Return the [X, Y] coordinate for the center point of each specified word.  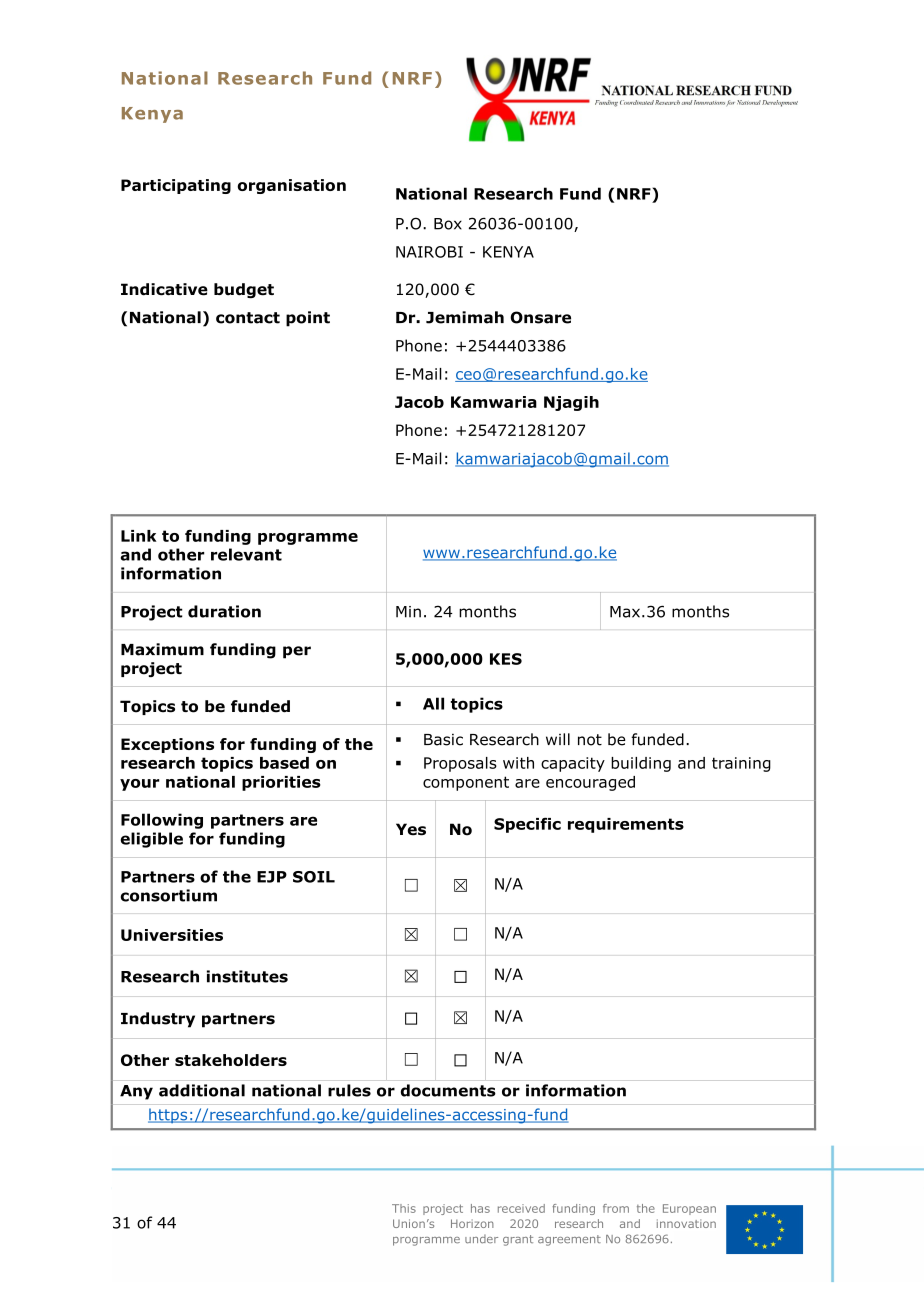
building [641, 764]
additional [202, 1090]
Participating [176, 186]
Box [448, 224]
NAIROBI [429, 252]
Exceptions [167, 745]
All [433, 703]
